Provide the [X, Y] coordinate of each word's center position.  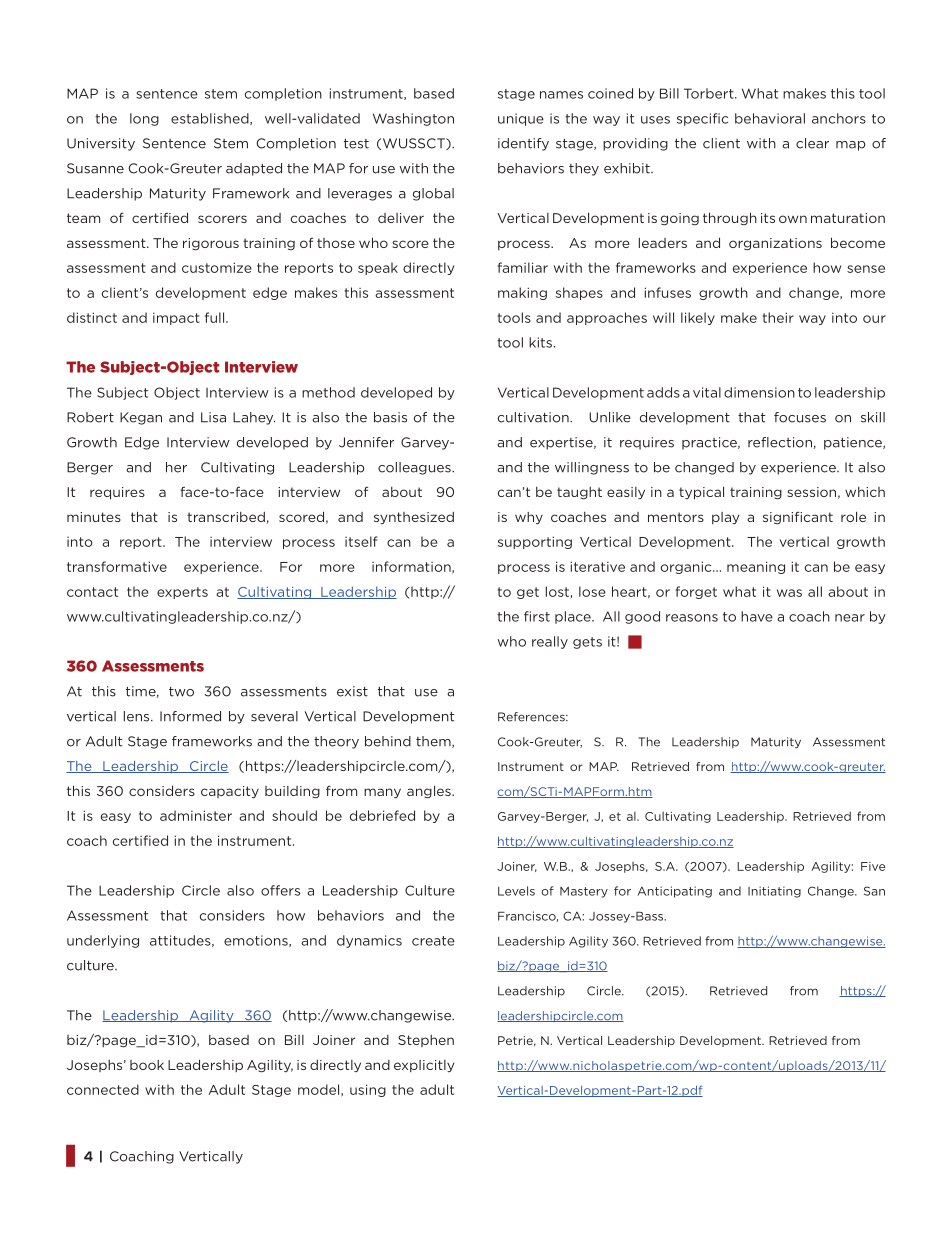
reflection [780, 442]
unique [521, 119]
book [147, 1065]
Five [873, 866]
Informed [190, 716]
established [211, 119]
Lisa [213, 417]
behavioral [770, 118]
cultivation [534, 417]
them [434, 742]
